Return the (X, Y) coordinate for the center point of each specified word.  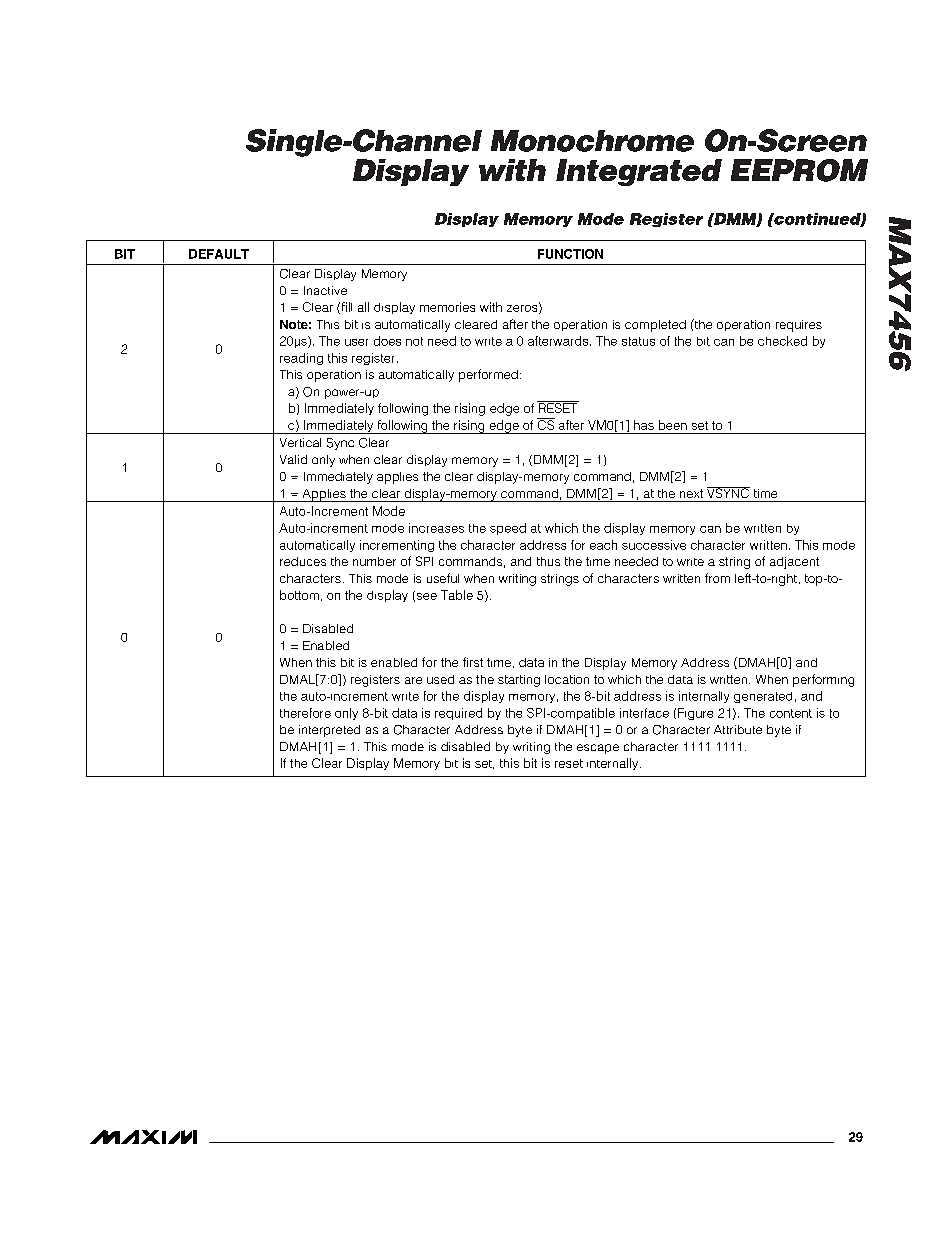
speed (508, 529)
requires (799, 326)
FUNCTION (570, 254)
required (458, 714)
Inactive (325, 290)
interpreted (329, 731)
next (691, 493)
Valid (293, 459)
